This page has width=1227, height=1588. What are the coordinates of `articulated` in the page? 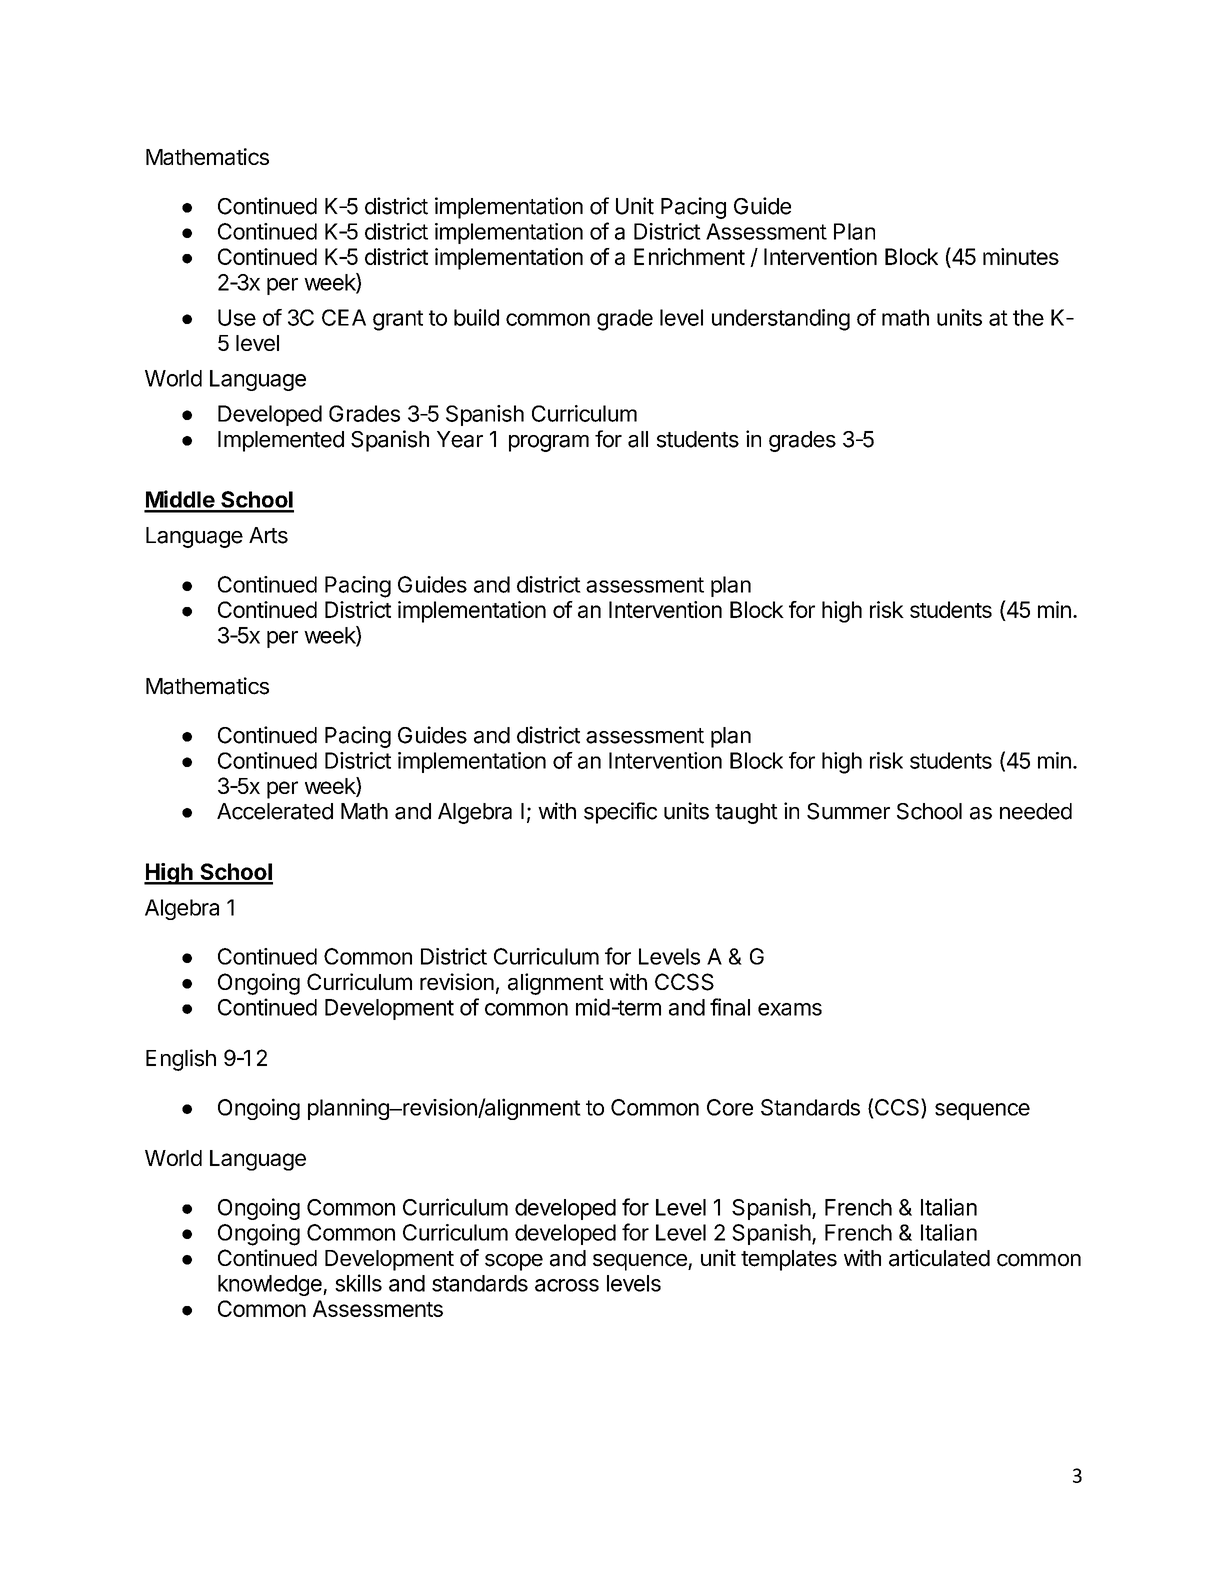 It's located at (939, 1258).
